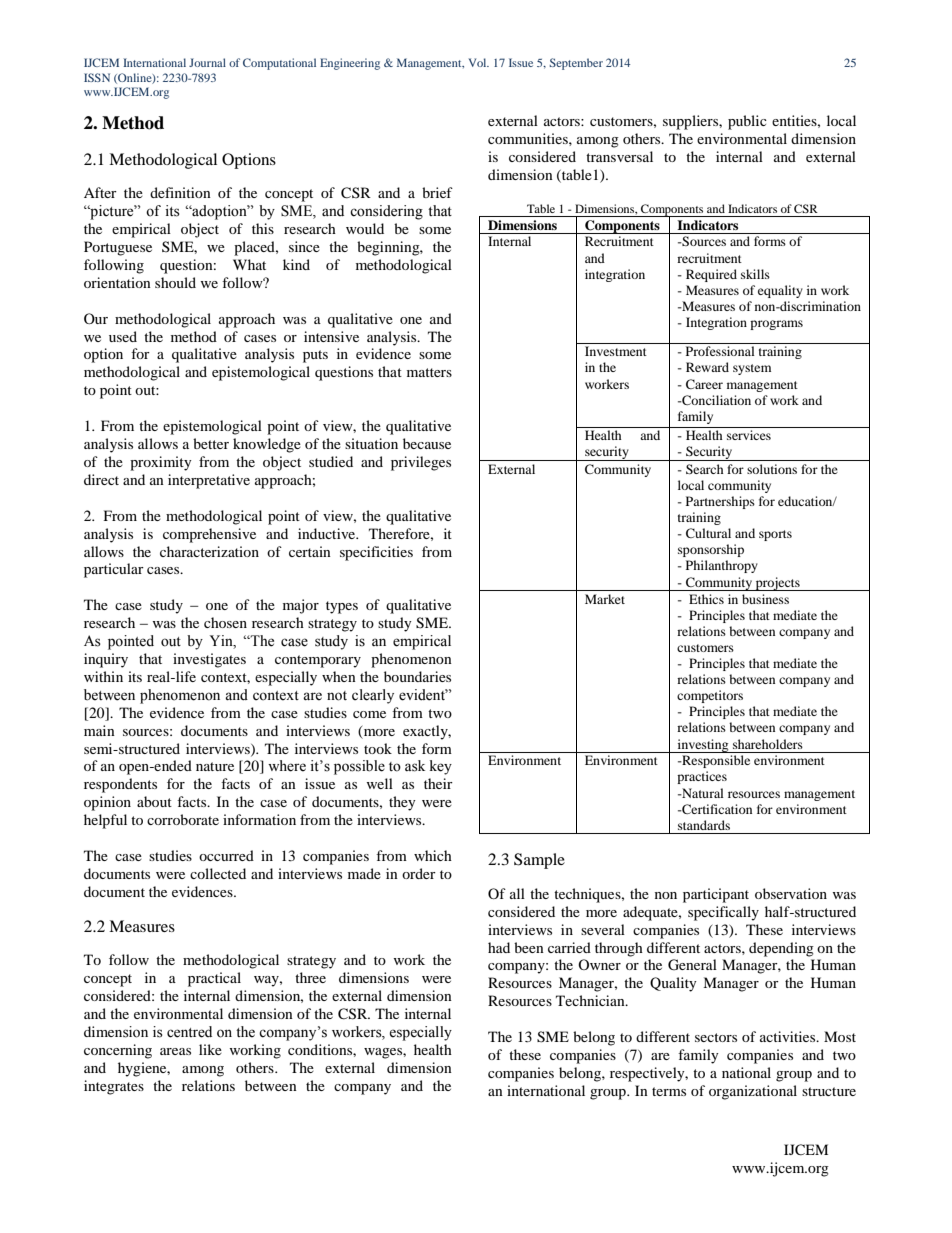 This page has width=952, height=1233. I want to click on public, so click(747, 122).
